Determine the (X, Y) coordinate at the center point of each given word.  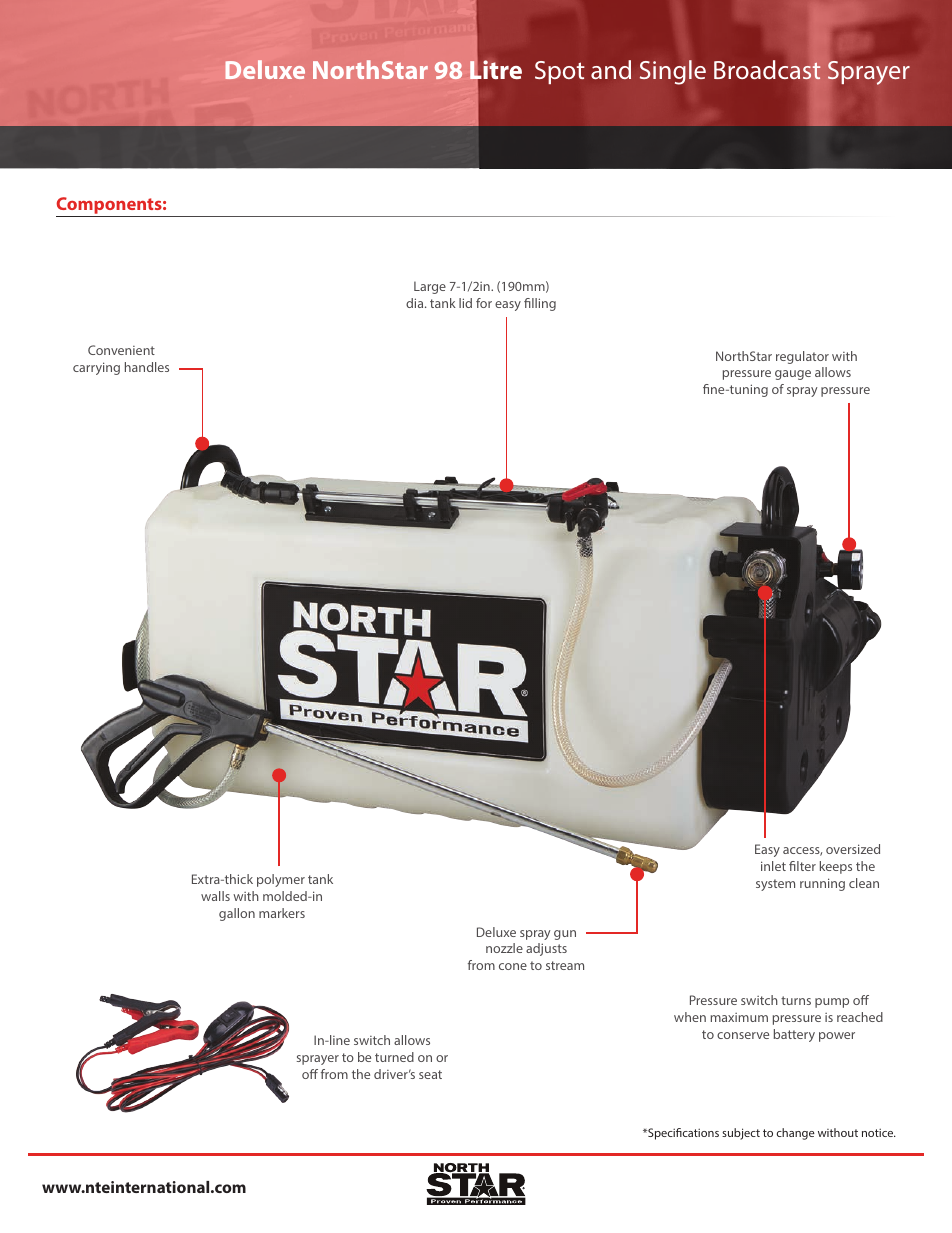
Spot (560, 72)
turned (394, 1057)
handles (147, 367)
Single (673, 72)
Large (430, 287)
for (484, 303)
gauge (793, 375)
